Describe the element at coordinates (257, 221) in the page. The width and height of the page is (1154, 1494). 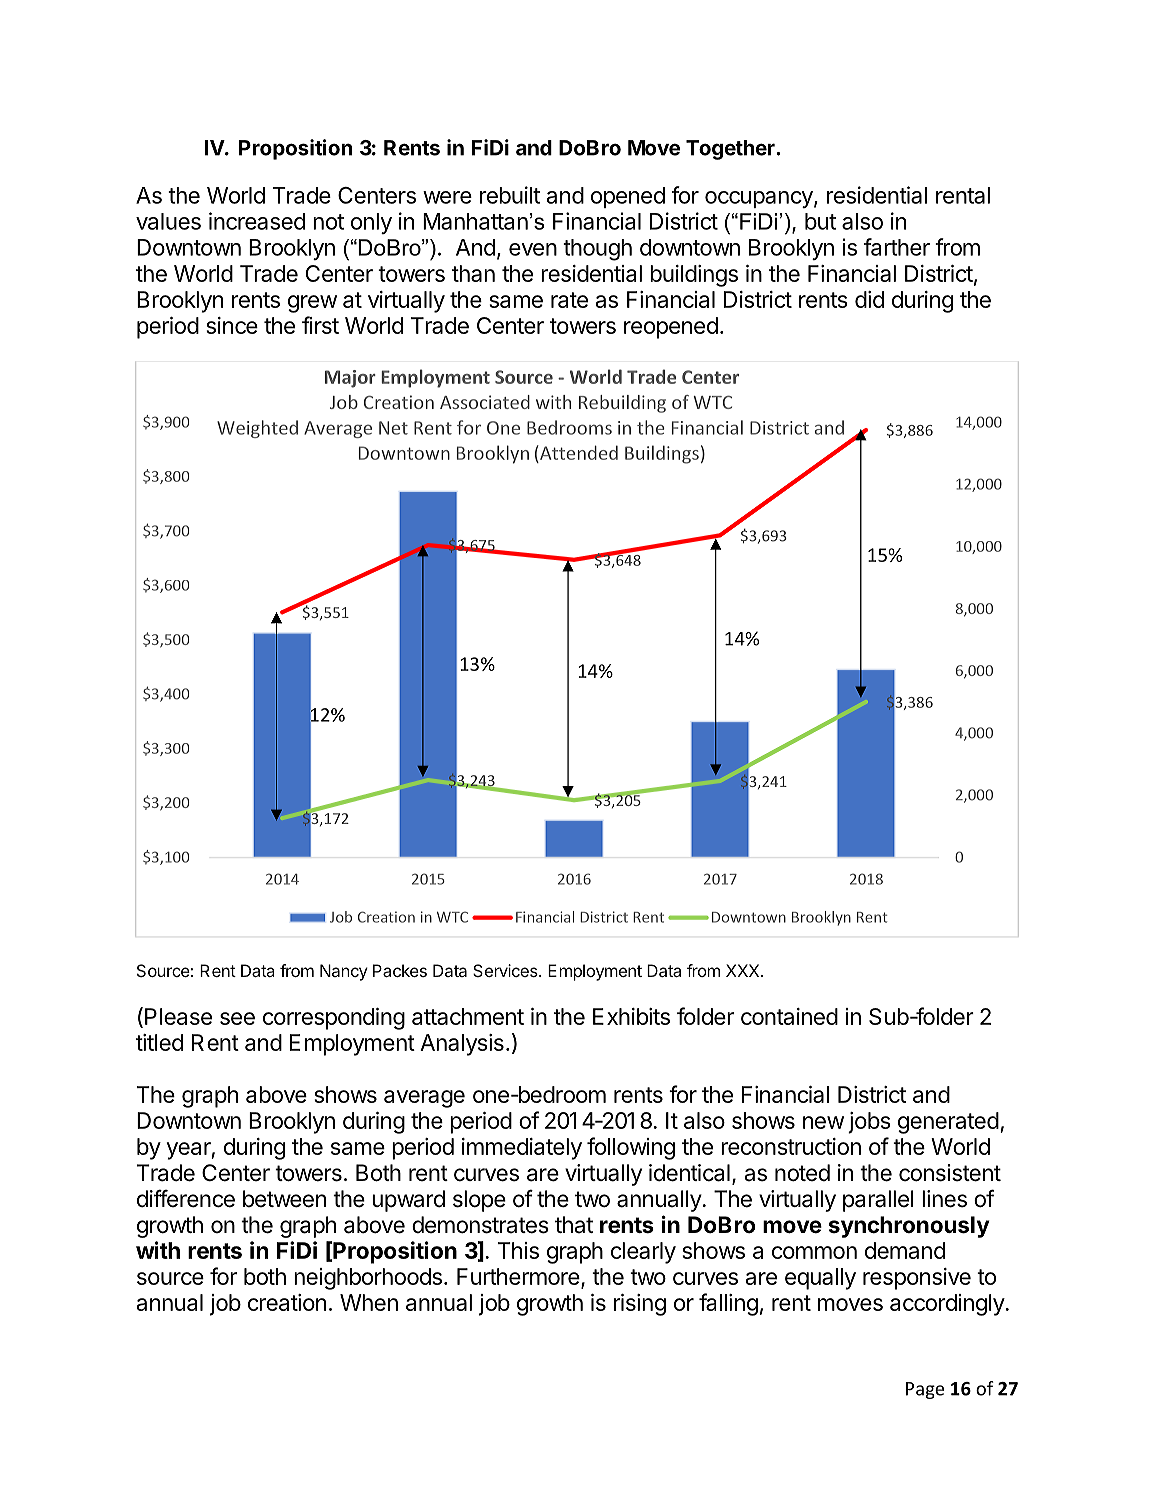
I see `increased` at that location.
